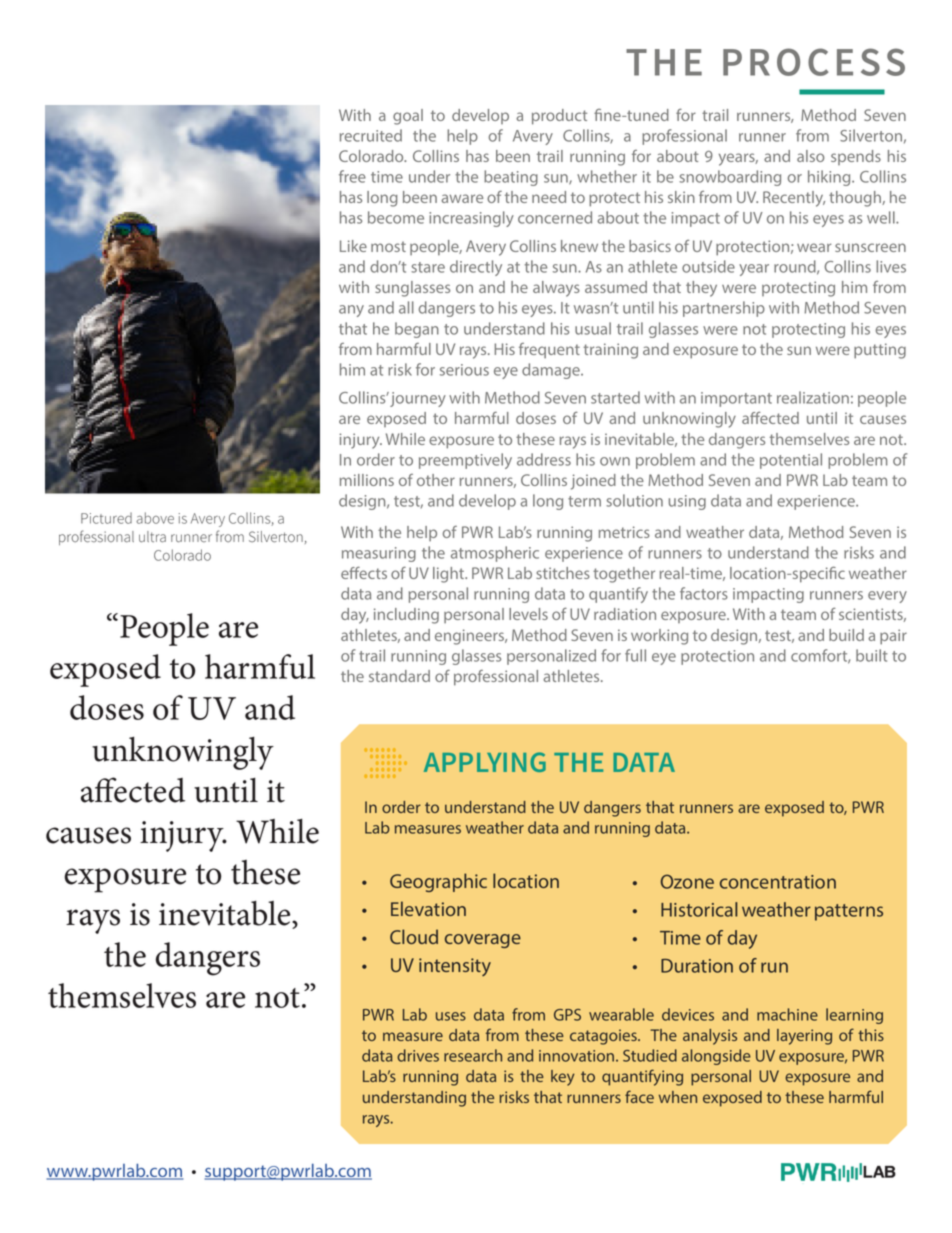 This document has width=952, height=1233. I want to click on recruited, so click(371, 135).
